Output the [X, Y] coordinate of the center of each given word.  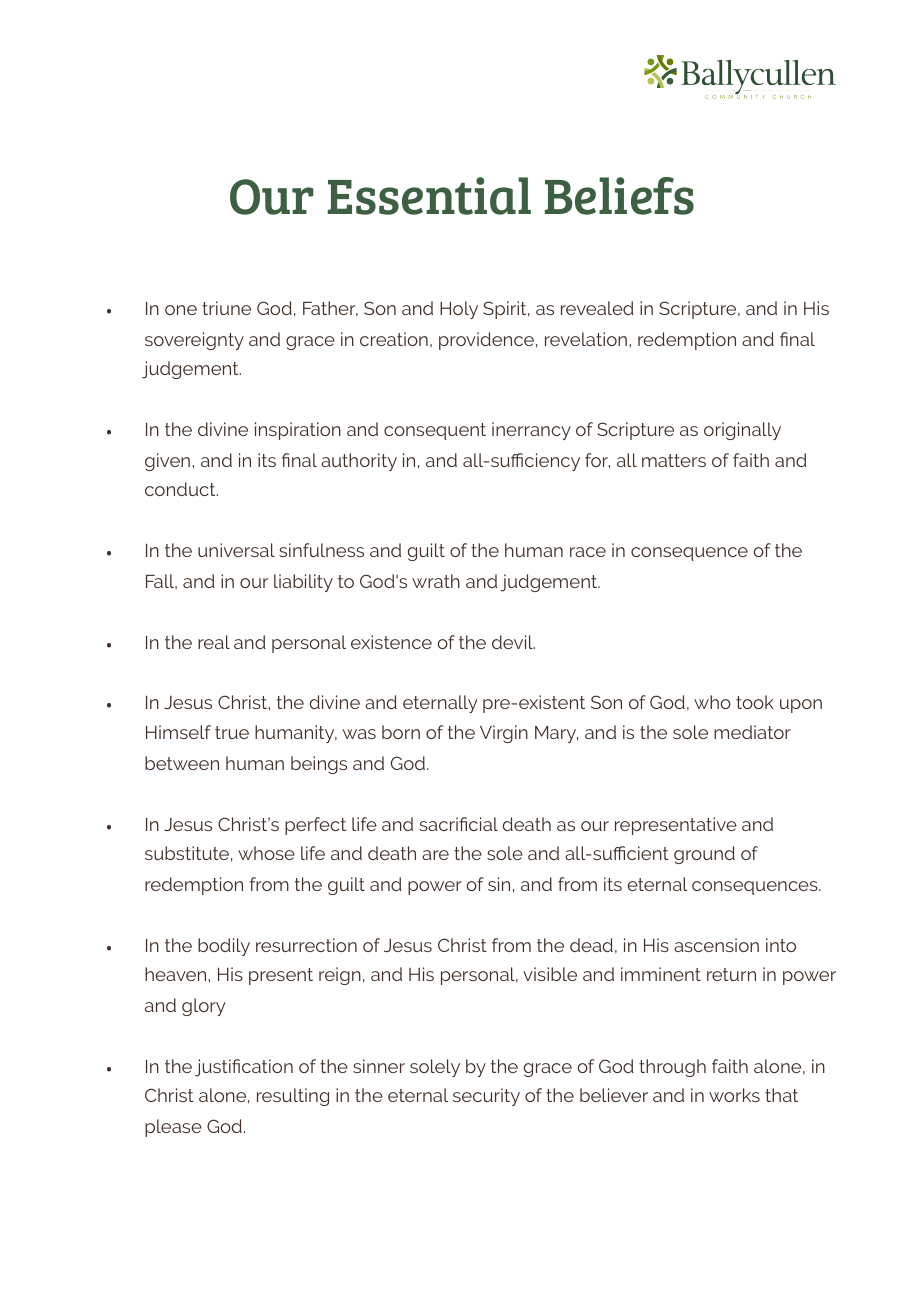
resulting [293, 1097]
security [486, 1097]
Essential [429, 196]
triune [226, 308]
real [214, 642]
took [755, 702]
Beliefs [619, 196]
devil [513, 642]
